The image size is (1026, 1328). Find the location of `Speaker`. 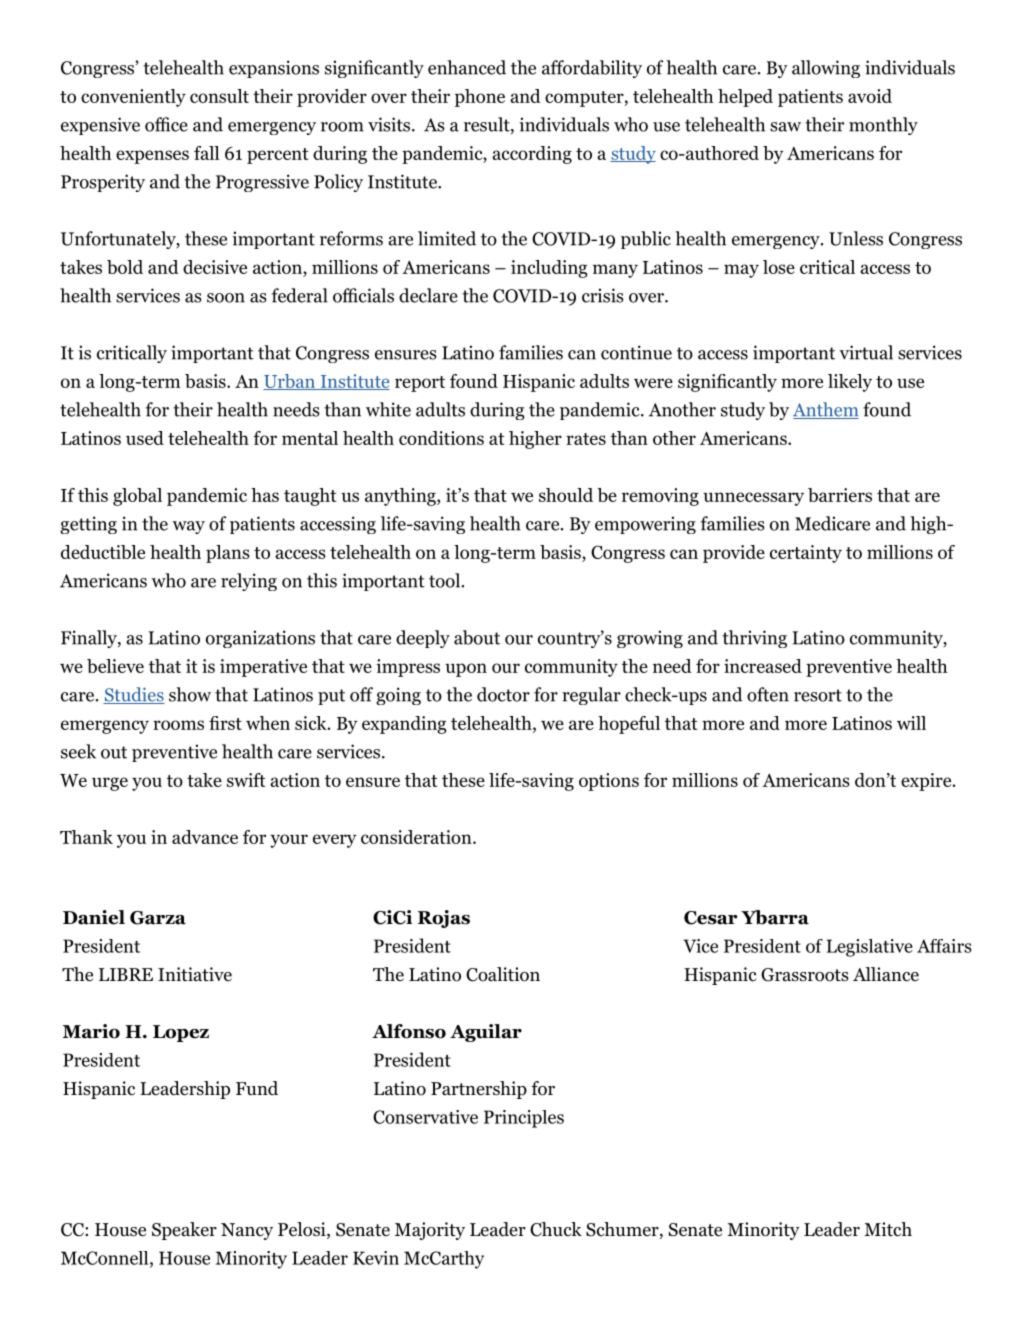

Speaker is located at coordinates (184, 1231).
